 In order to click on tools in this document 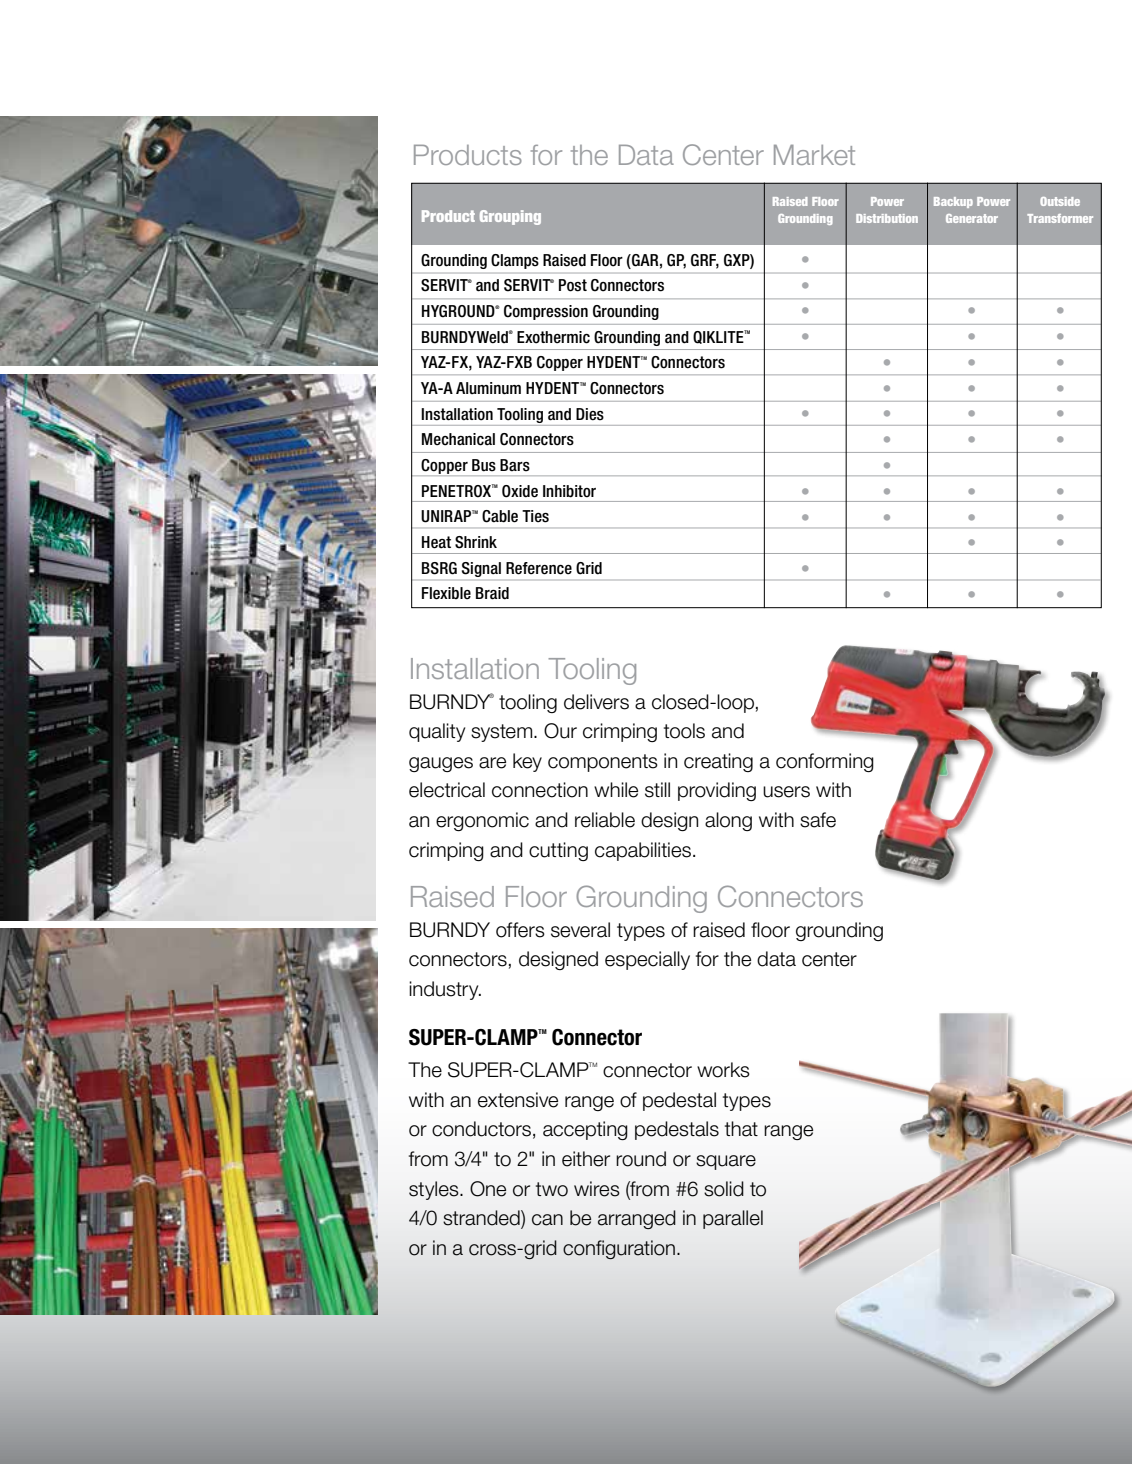, I will do `click(684, 731)`.
